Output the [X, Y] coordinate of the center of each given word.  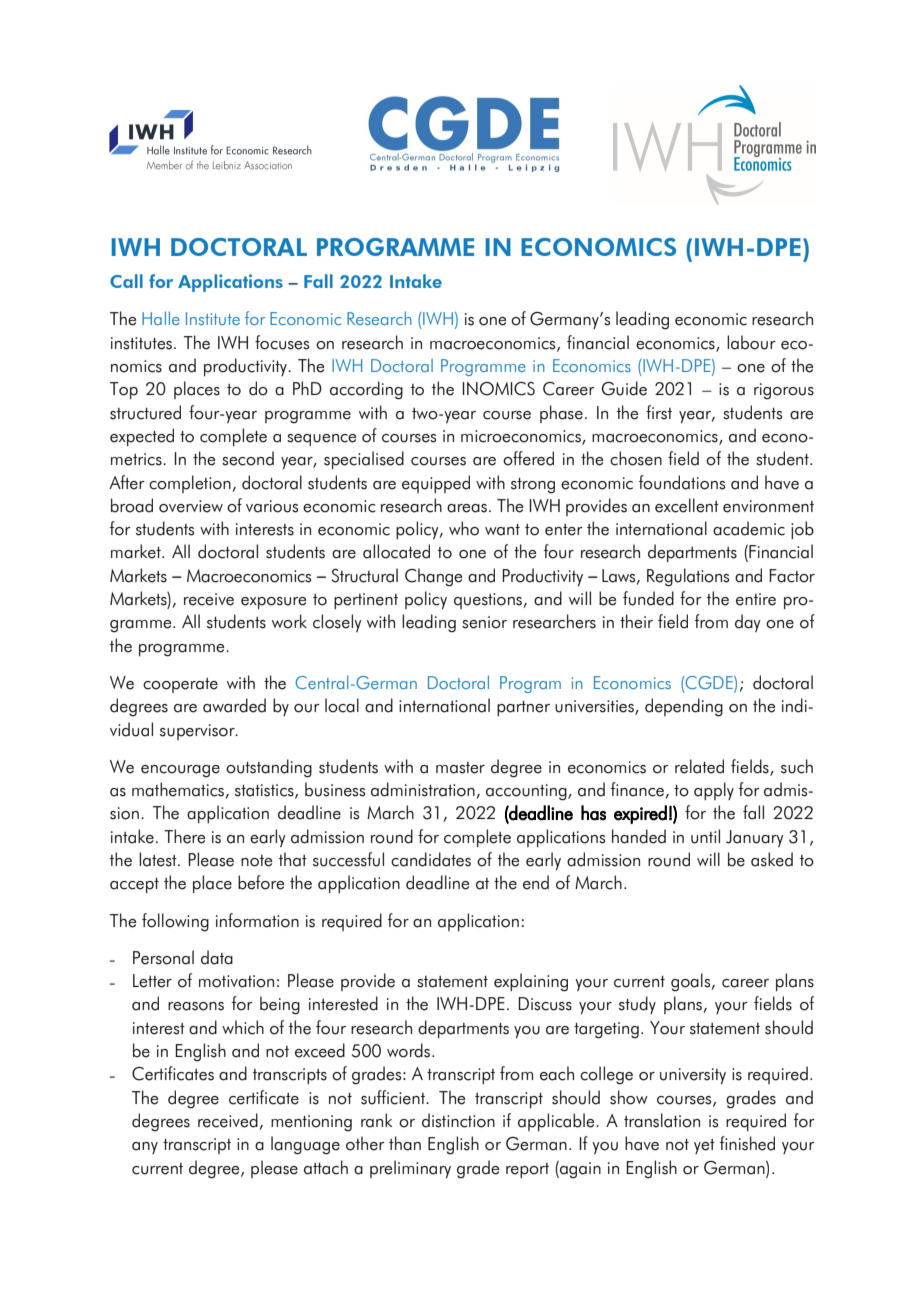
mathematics [178, 789]
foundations [682, 482]
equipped [436, 484]
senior [484, 622]
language [305, 1145]
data [217, 957]
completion [190, 484]
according [366, 390]
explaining [531, 982]
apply [714, 791]
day [748, 623]
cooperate [180, 685]
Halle [161, 318]
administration [423, 789]
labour [751, 342]
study [637, 1005]
